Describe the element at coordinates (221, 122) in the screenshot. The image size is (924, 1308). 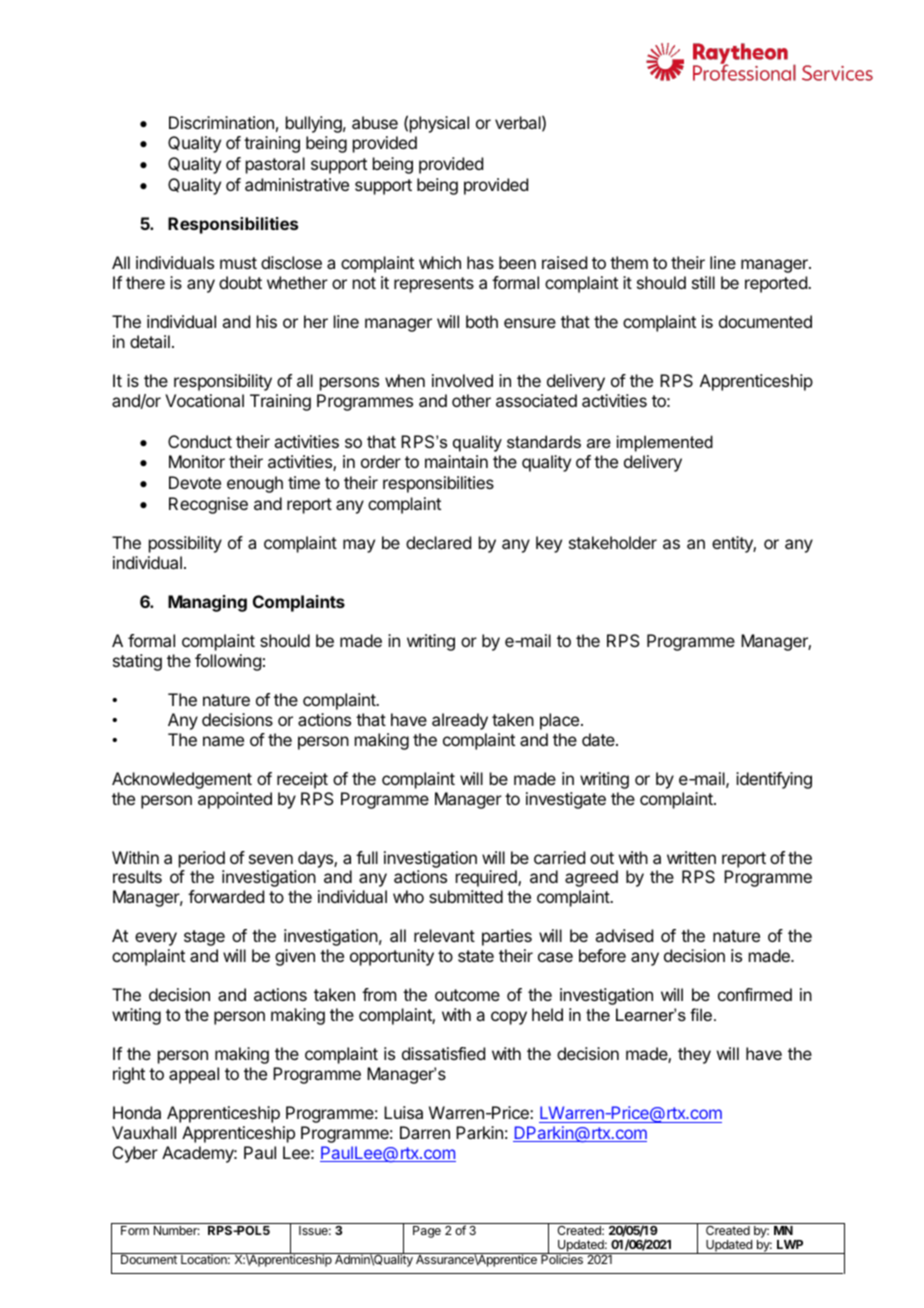
I see `Discrimination` at that location.
